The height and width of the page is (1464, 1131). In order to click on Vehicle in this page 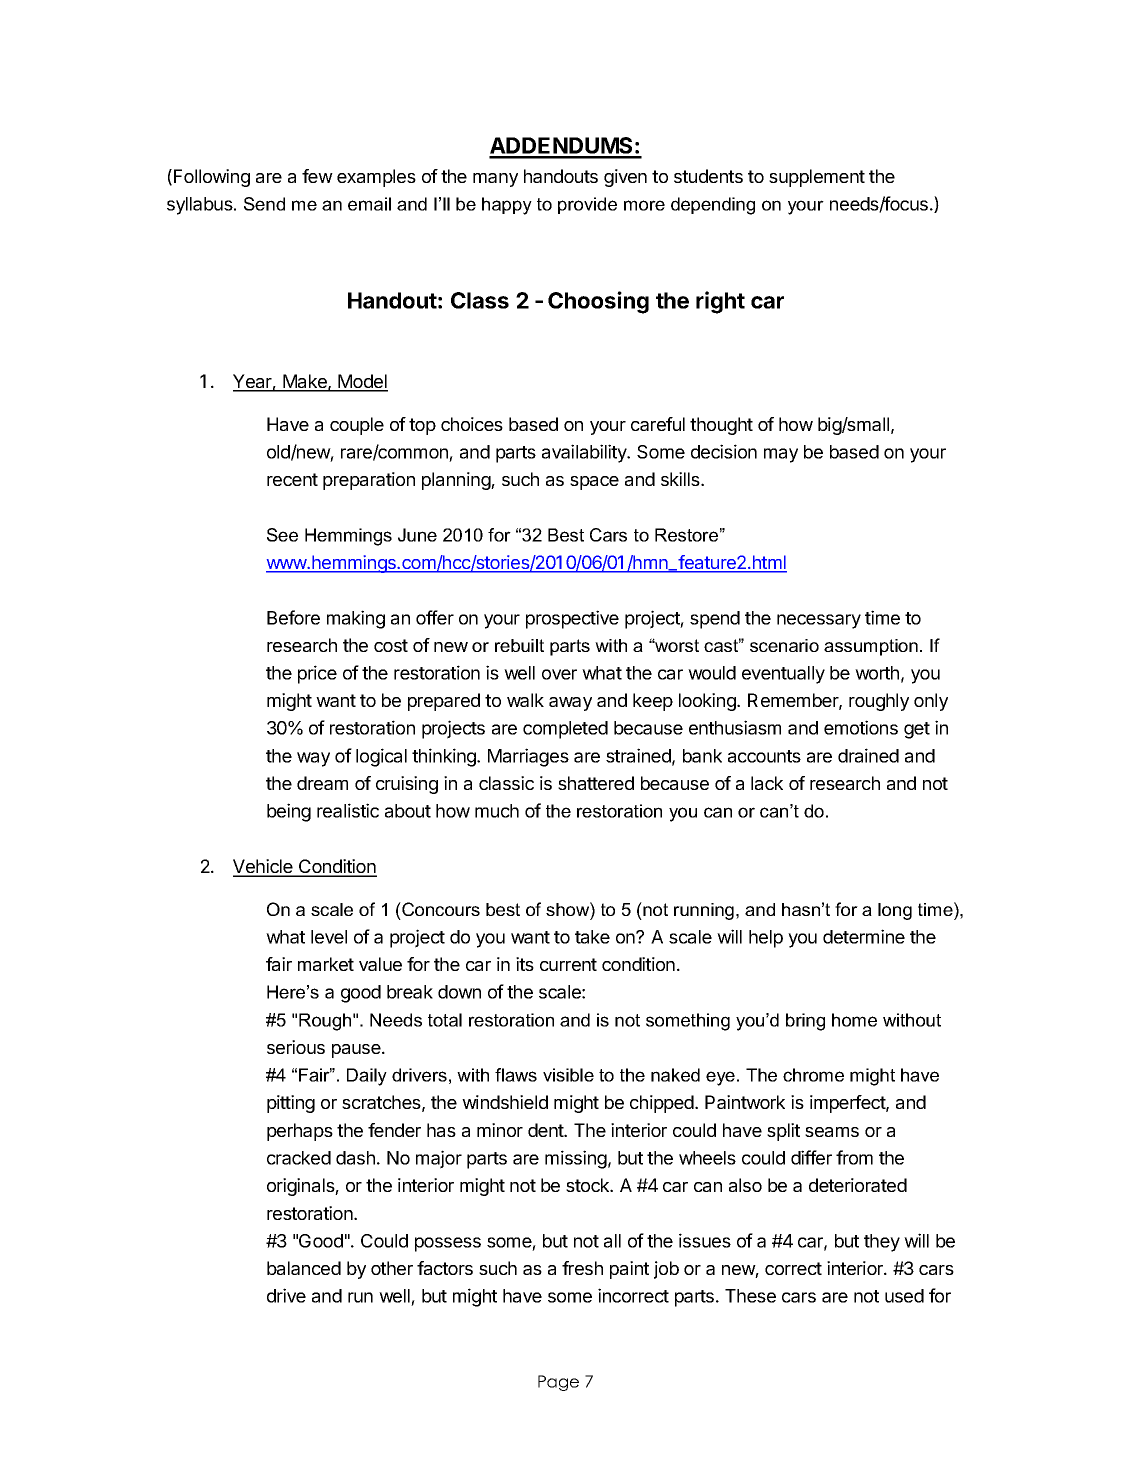, I will do `click(264, 867)`.
